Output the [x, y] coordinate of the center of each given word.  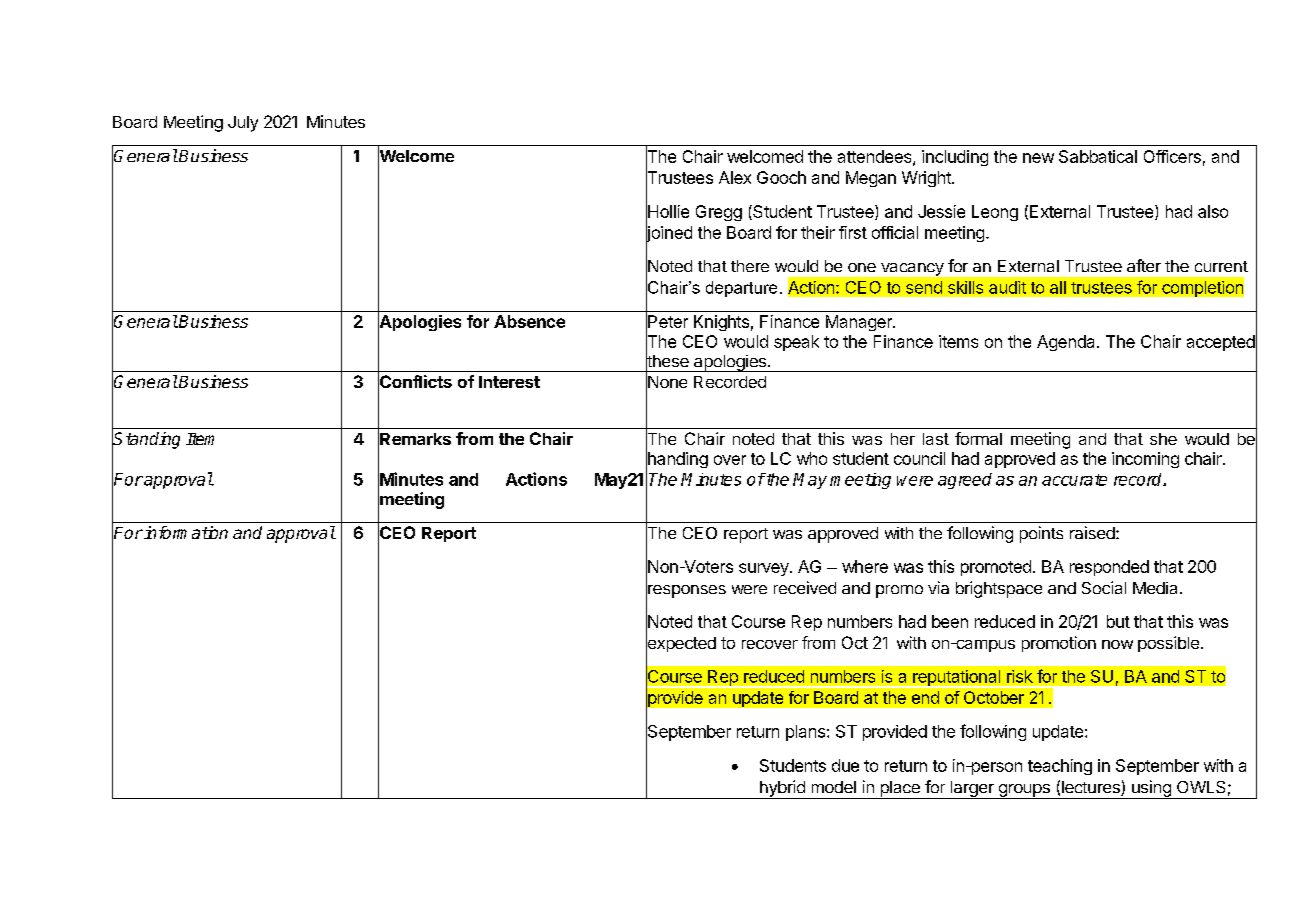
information [185, 532]
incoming [1145, 460]
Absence [529, 321]
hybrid [782, 789]
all [1058, 287]
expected [681, 644]
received [805, 587]
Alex [735, 177]
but [1118, 621]
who [812, 458]
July [243, 124]
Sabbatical [1098, 156]
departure [741, 289]
